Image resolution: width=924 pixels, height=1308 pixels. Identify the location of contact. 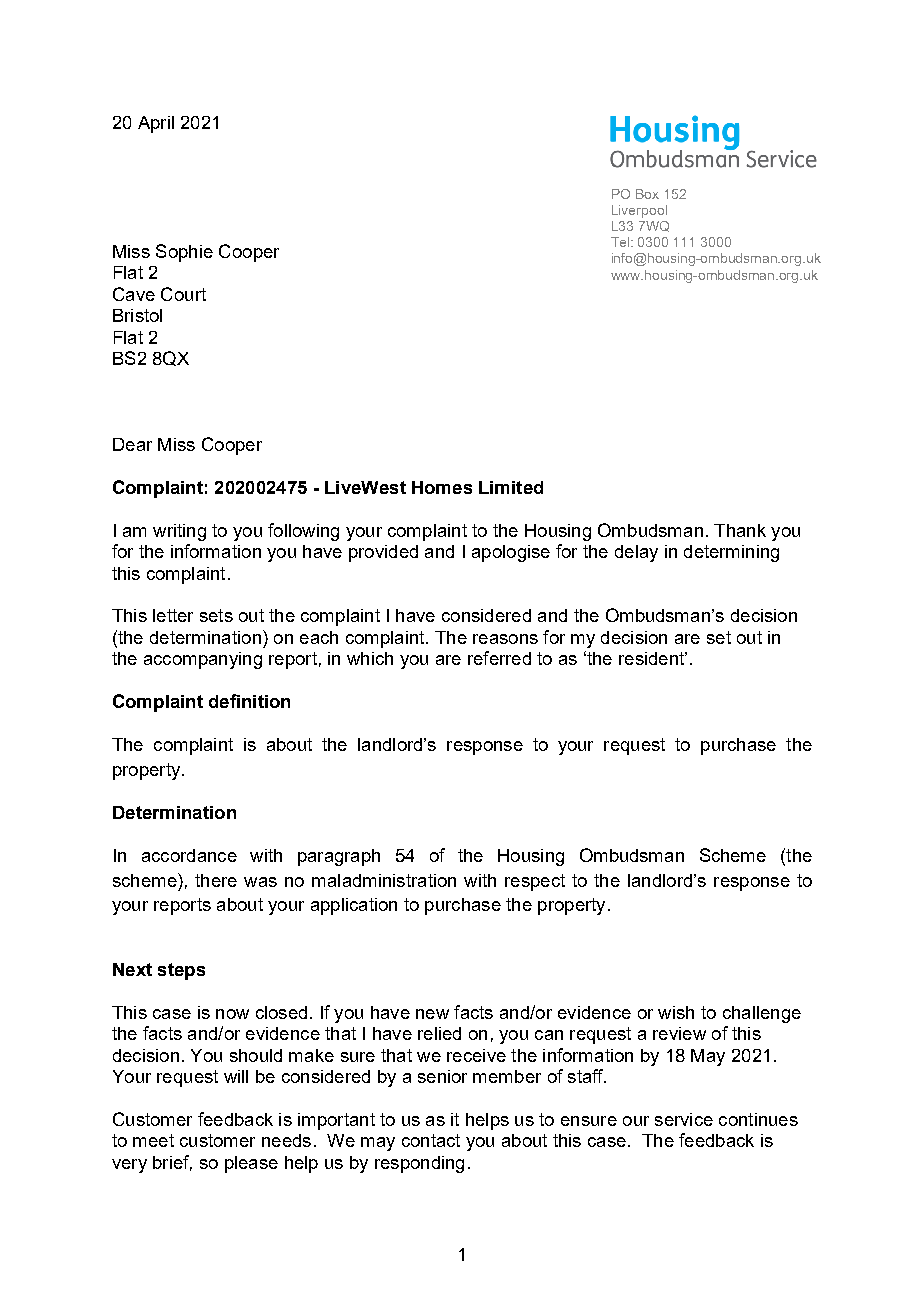
(431, 1140).
